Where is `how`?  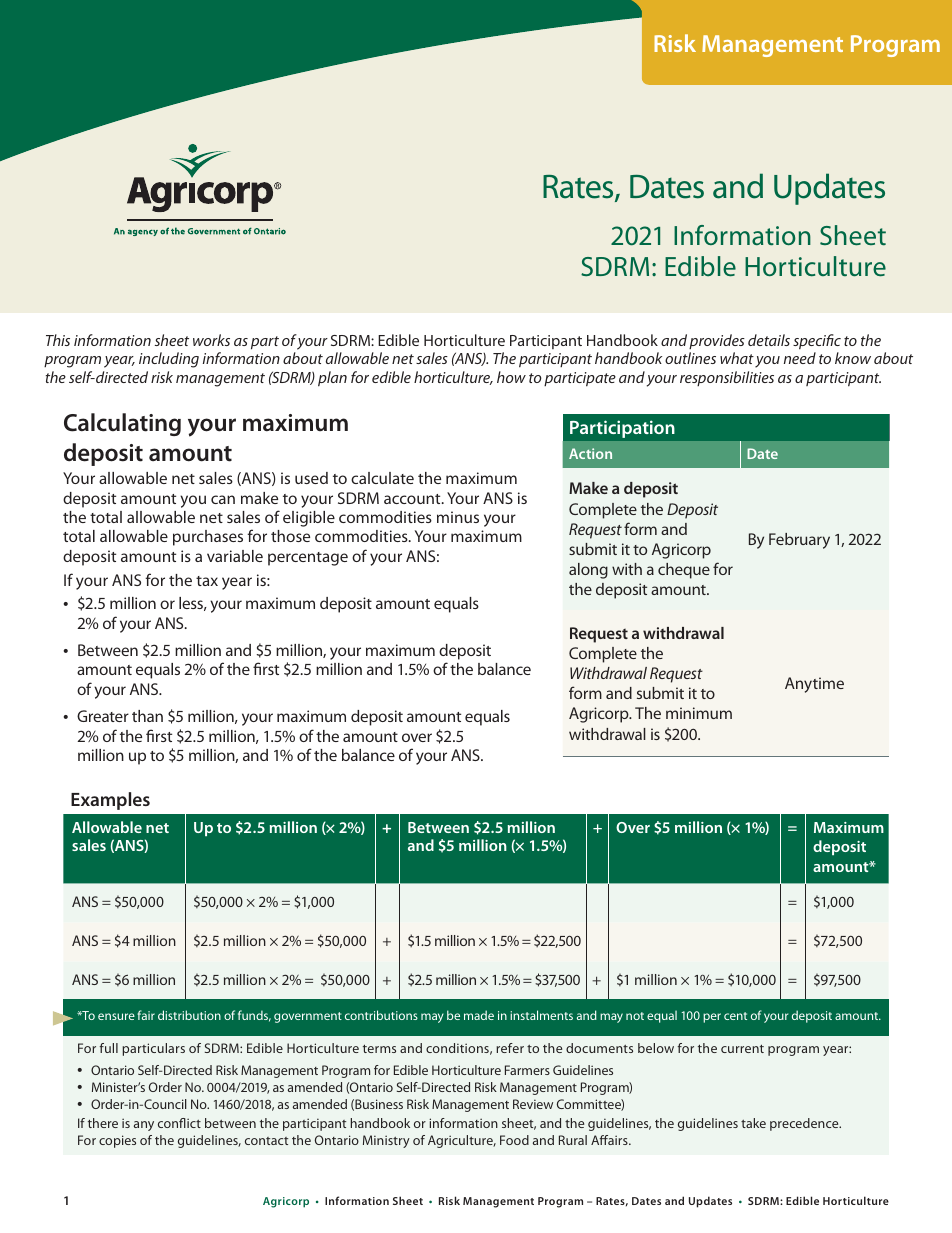 how is located at coordinates (511, 377).
